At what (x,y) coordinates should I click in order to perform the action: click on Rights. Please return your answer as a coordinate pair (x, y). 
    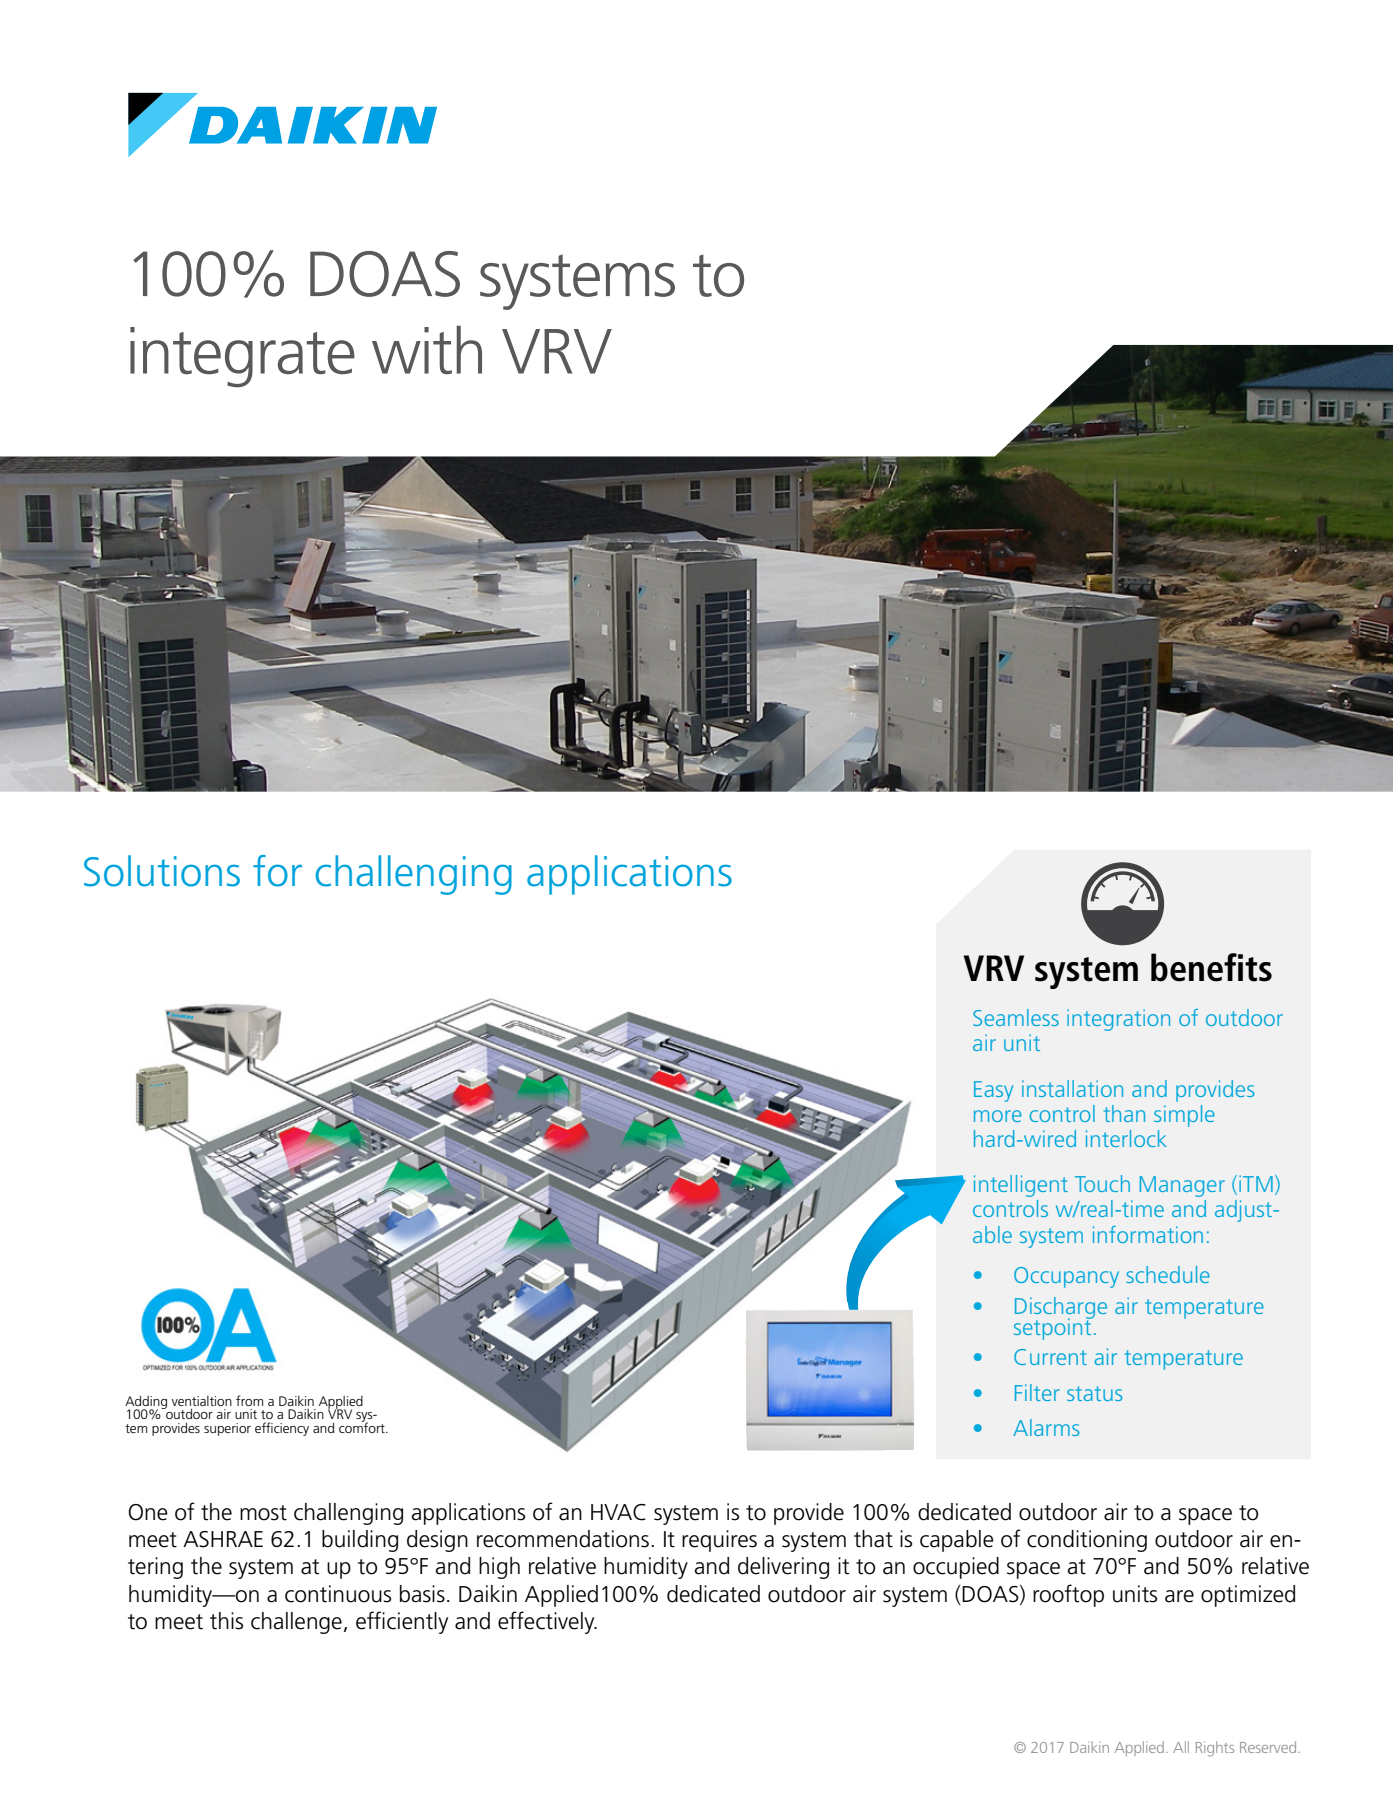
    Looking at the image, I should click on (1215, 1748).
